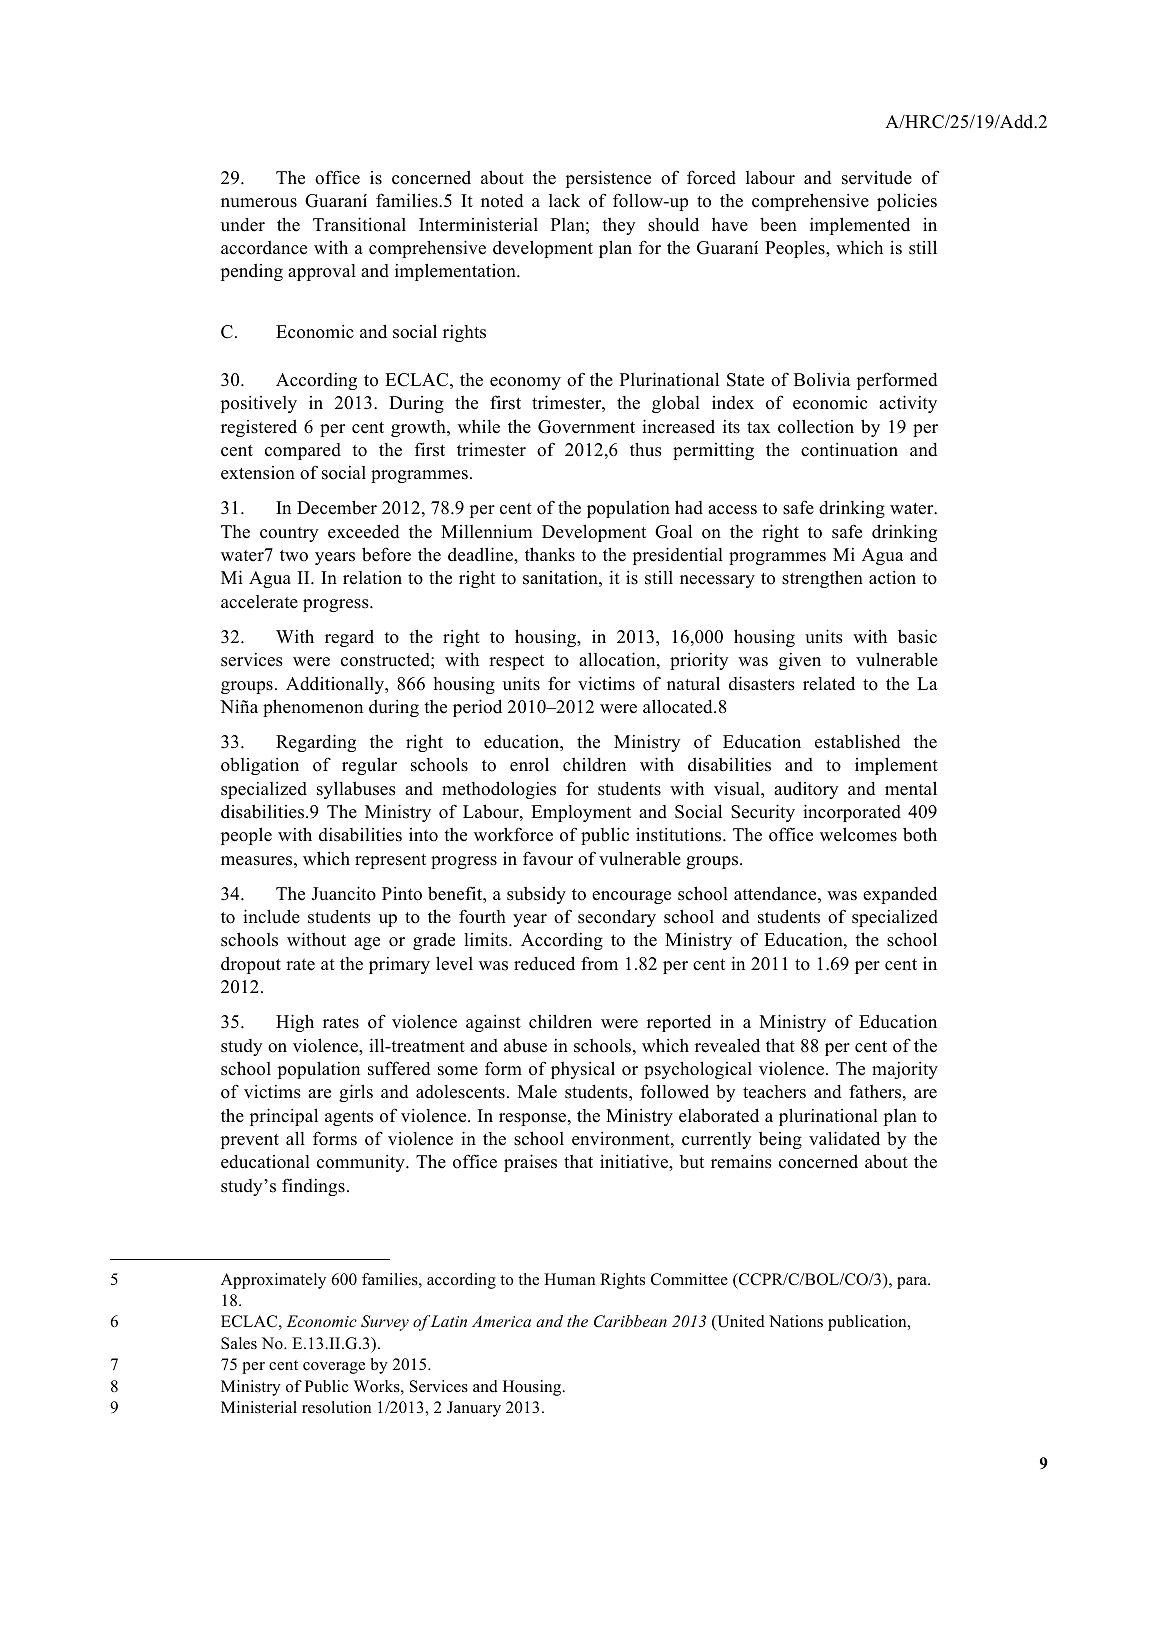 This page has width=1158, height=1639. I want to click on coverage, so click(334, 1368).
